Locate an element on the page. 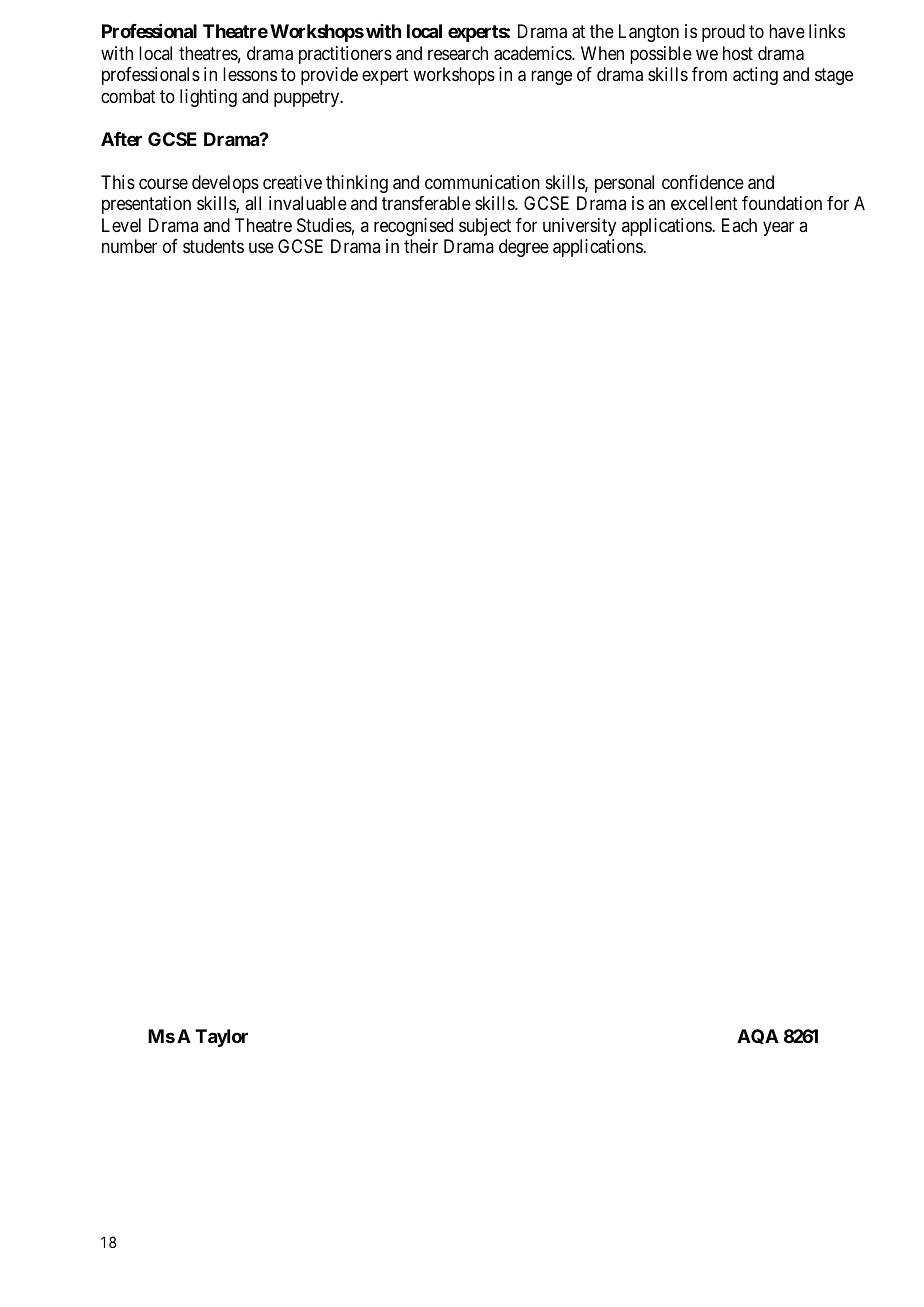 This document has height=1307, width=924. subject is located at coordinates (485, 227).
